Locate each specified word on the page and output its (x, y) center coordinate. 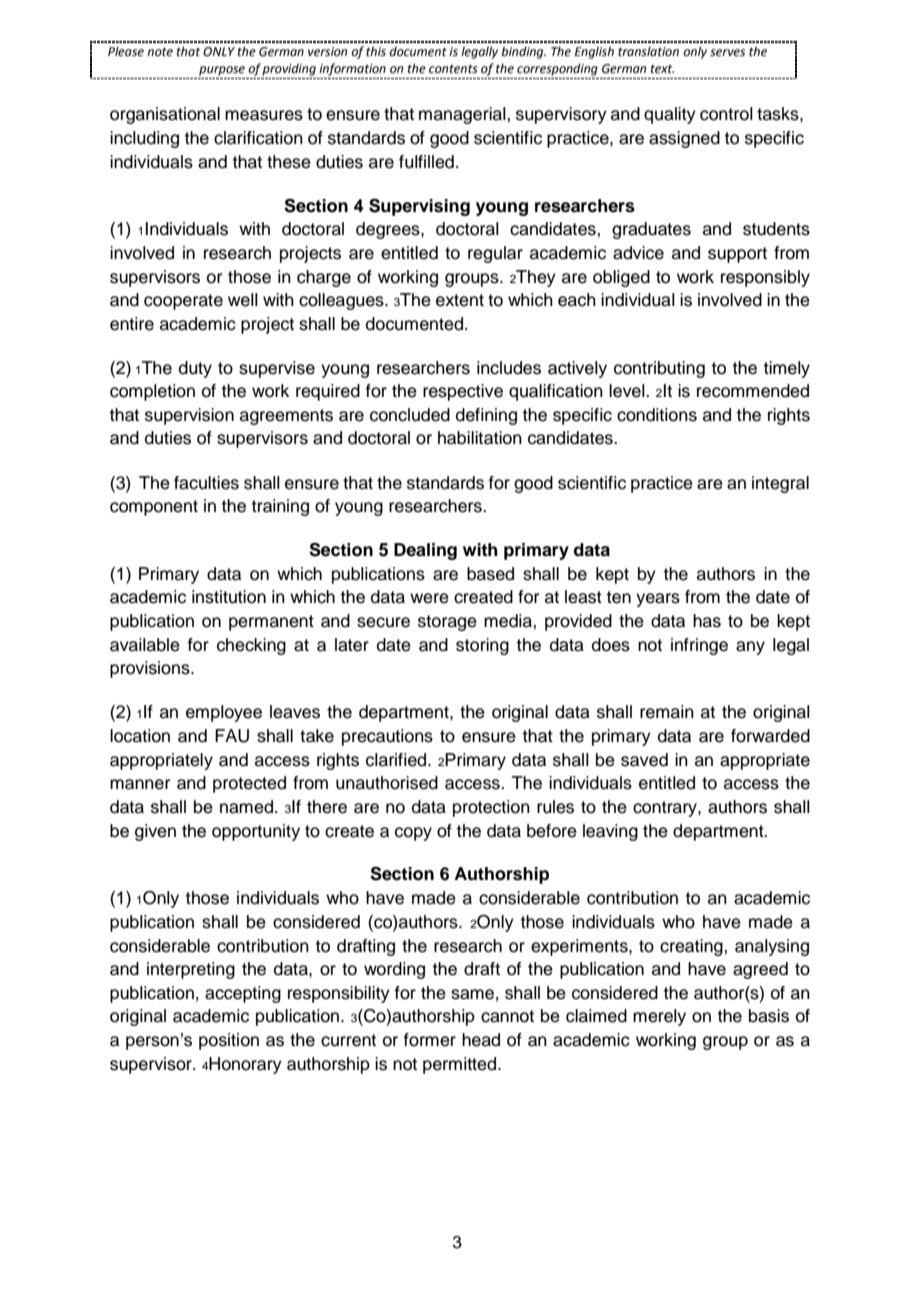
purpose (222, 71)
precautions (387, 737)
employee (224, 713)
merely (659, 1017)
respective (463, 392)
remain (667, 712)
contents (453, 69)
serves (727, 53)
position (229, 1041)
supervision (189, 416)
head (481, 1040)
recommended (753, 391)
